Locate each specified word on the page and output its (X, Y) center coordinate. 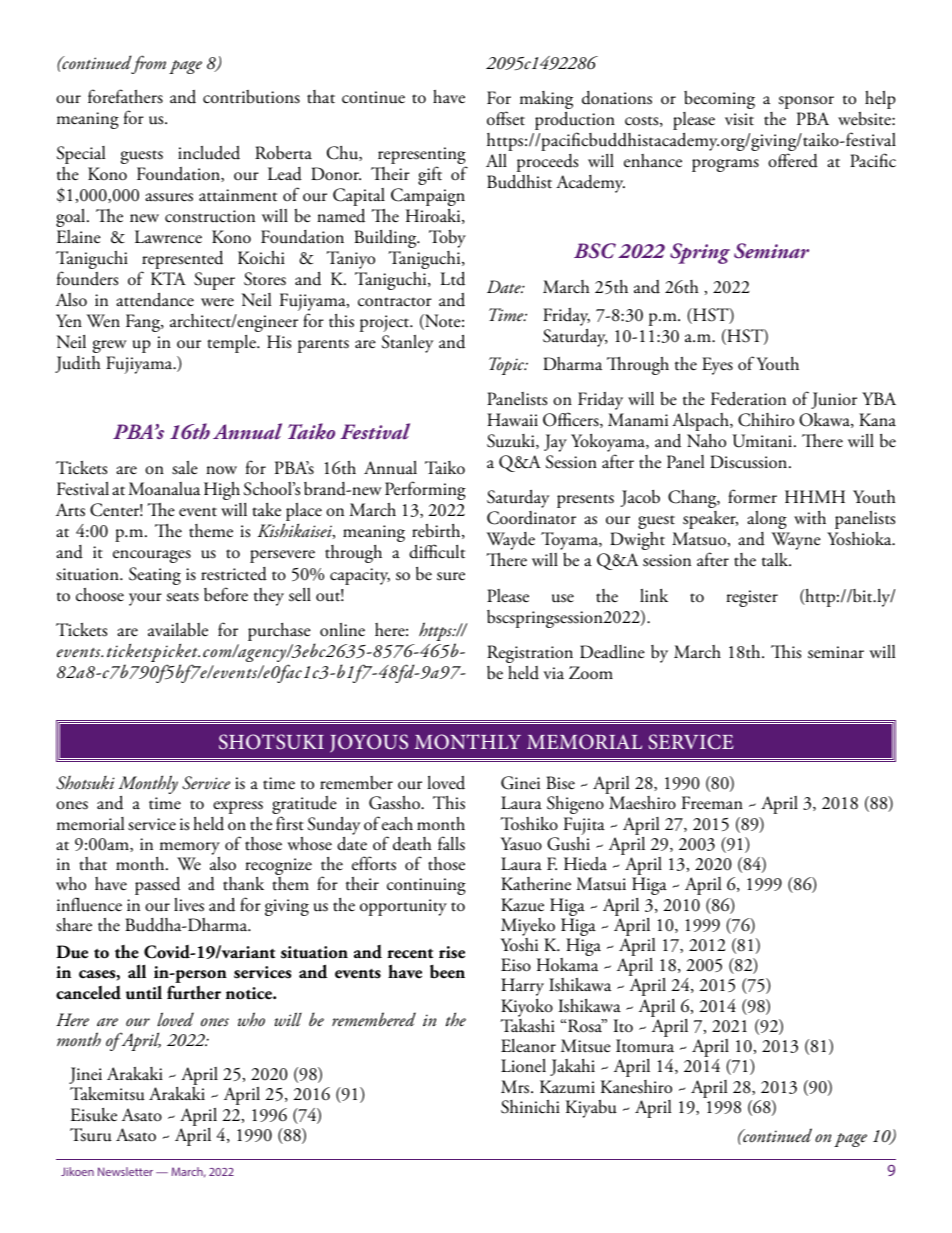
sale (185, 468)
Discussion (750, 462)
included (209, 153)
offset (506, 118)
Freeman (712, 803)
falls (451, 843)
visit (739, 119)
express (238, 807)
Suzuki (512, 441)
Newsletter (125, 1171)
